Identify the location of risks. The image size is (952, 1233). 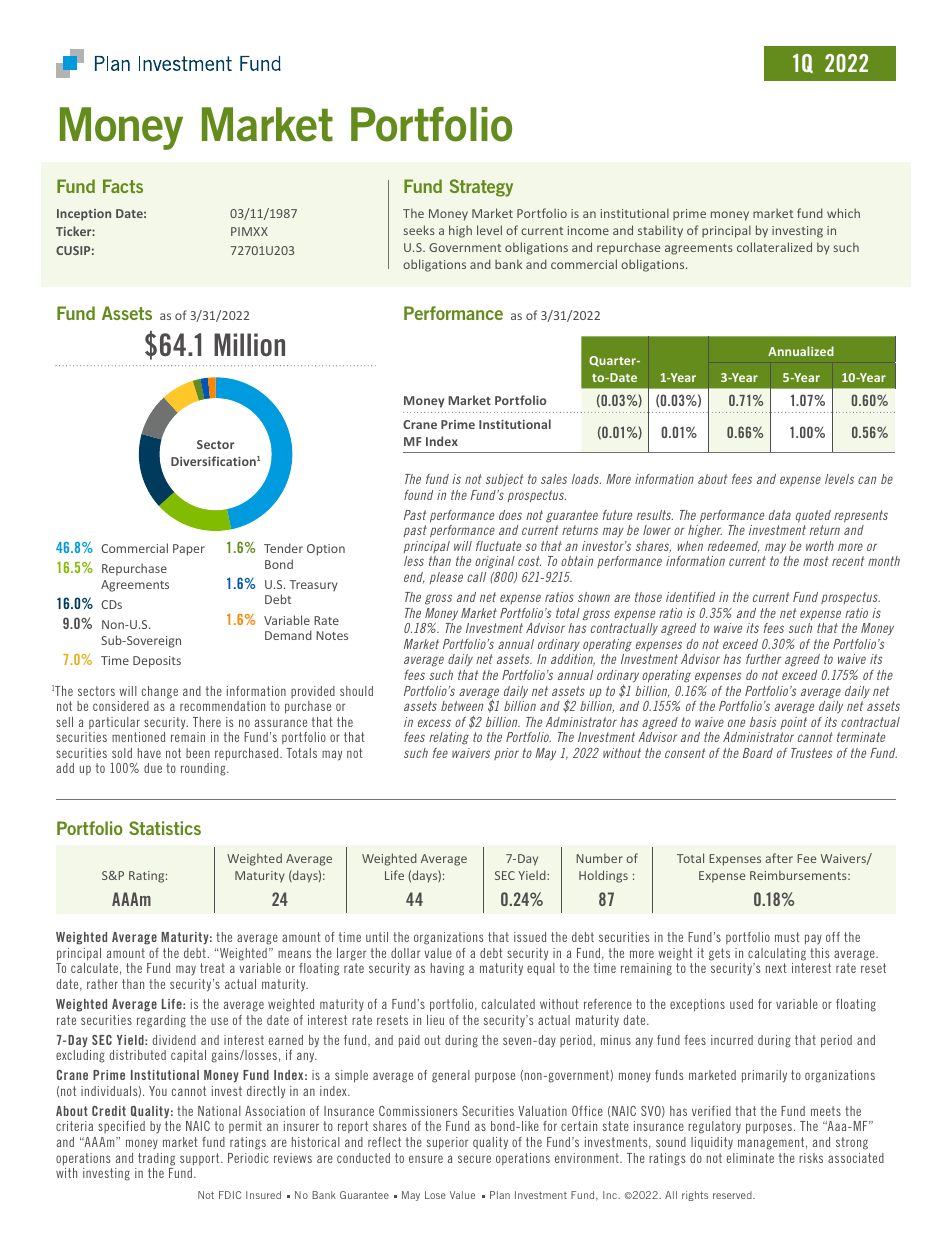
(811, 1158).
